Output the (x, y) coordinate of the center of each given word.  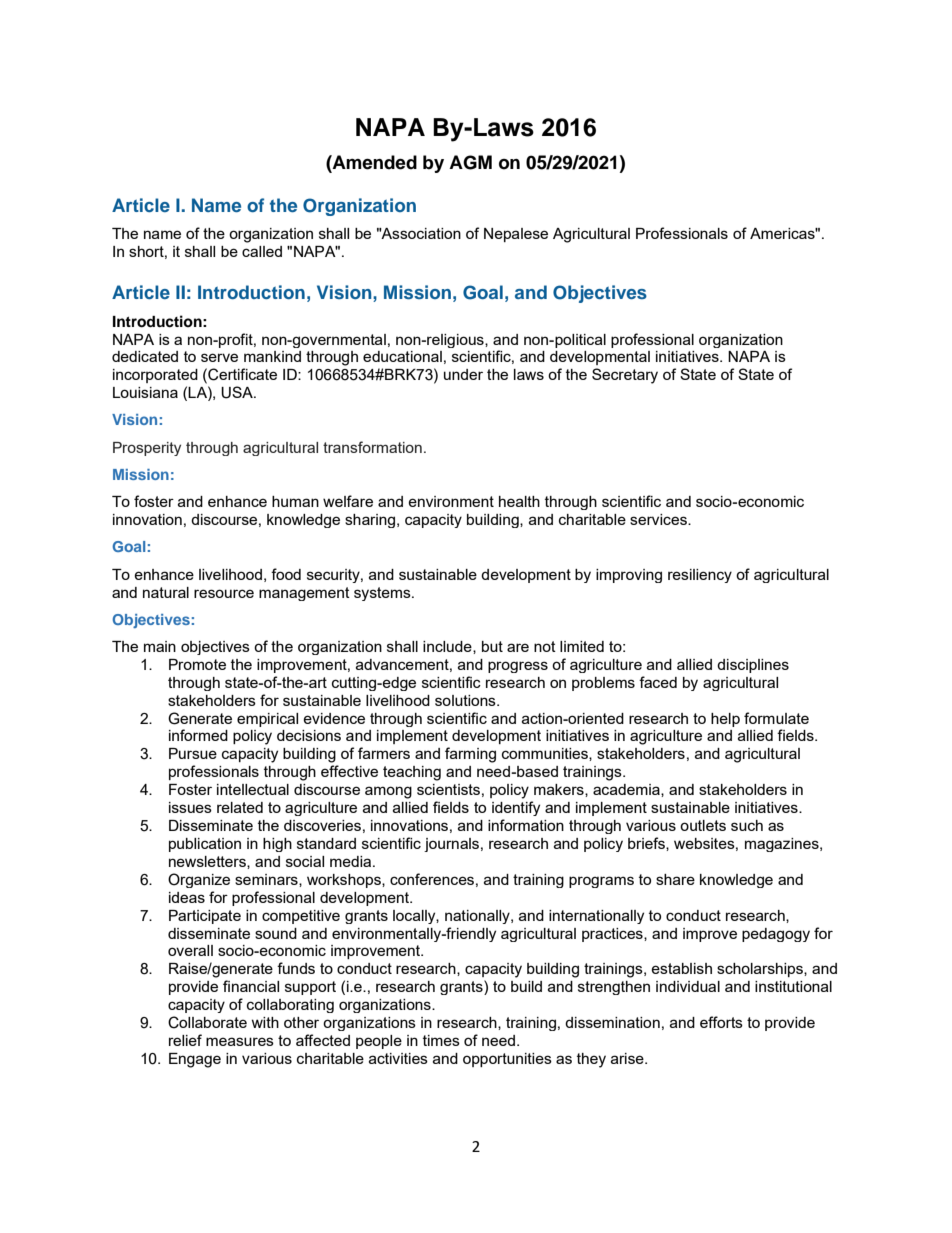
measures (240, 1041)
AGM (470, 162)
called (262, 251)
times (441, 1040)
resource (224, 593)
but (492, 646)
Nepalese (516, 235)
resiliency (700, 576)
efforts (721, 1022)
